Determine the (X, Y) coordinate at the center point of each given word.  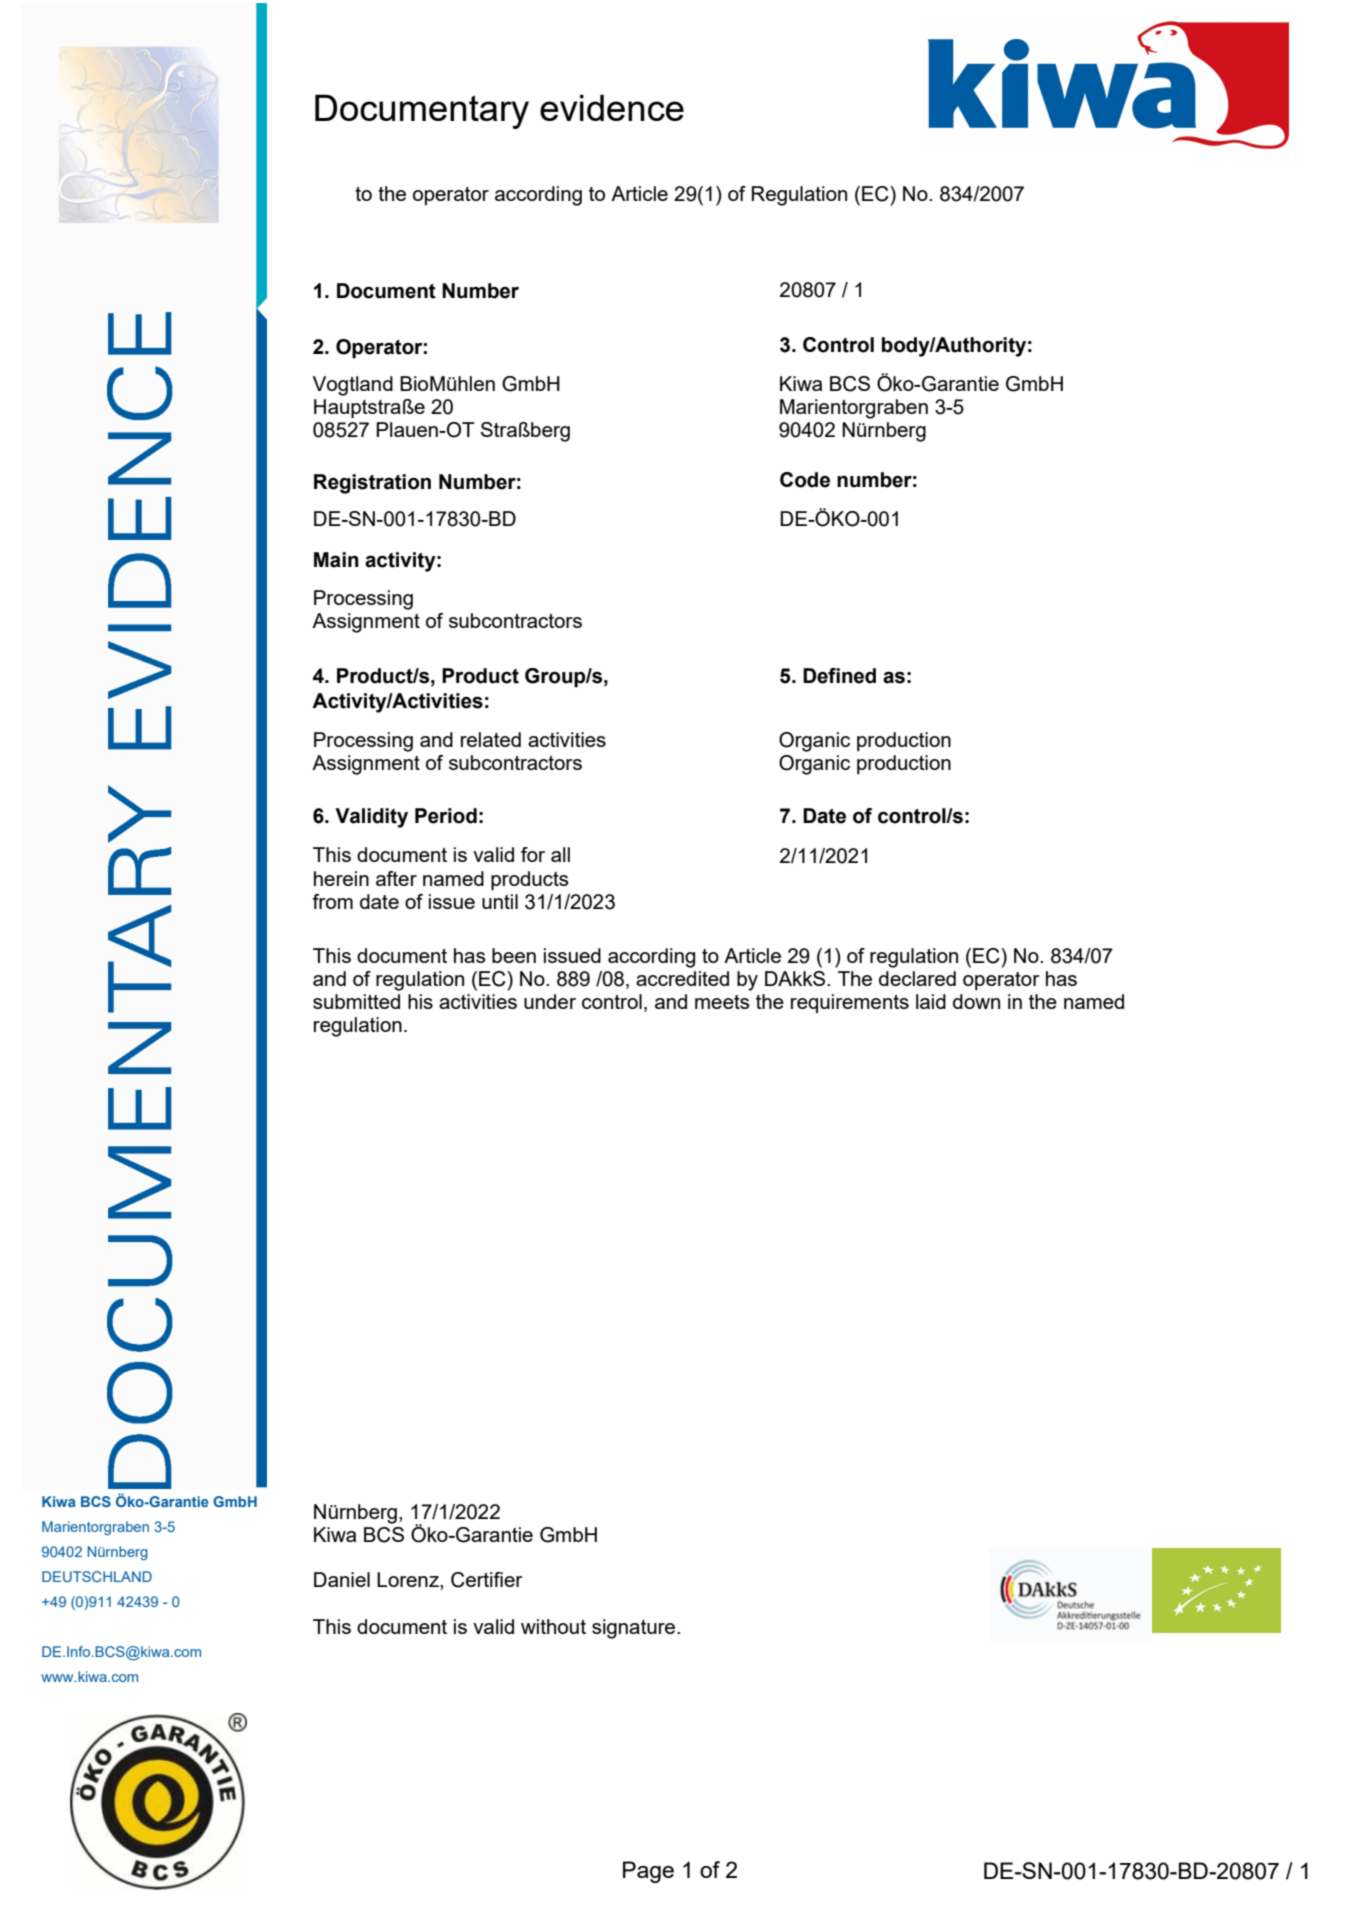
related (491, 739)
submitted (356, 1001)
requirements (850, 1003)
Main (336, 560)
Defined (839, 676)
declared (917, 978)
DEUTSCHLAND (97, 1576)
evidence (612, 107)
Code (805, 480)
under (550, 1001)
